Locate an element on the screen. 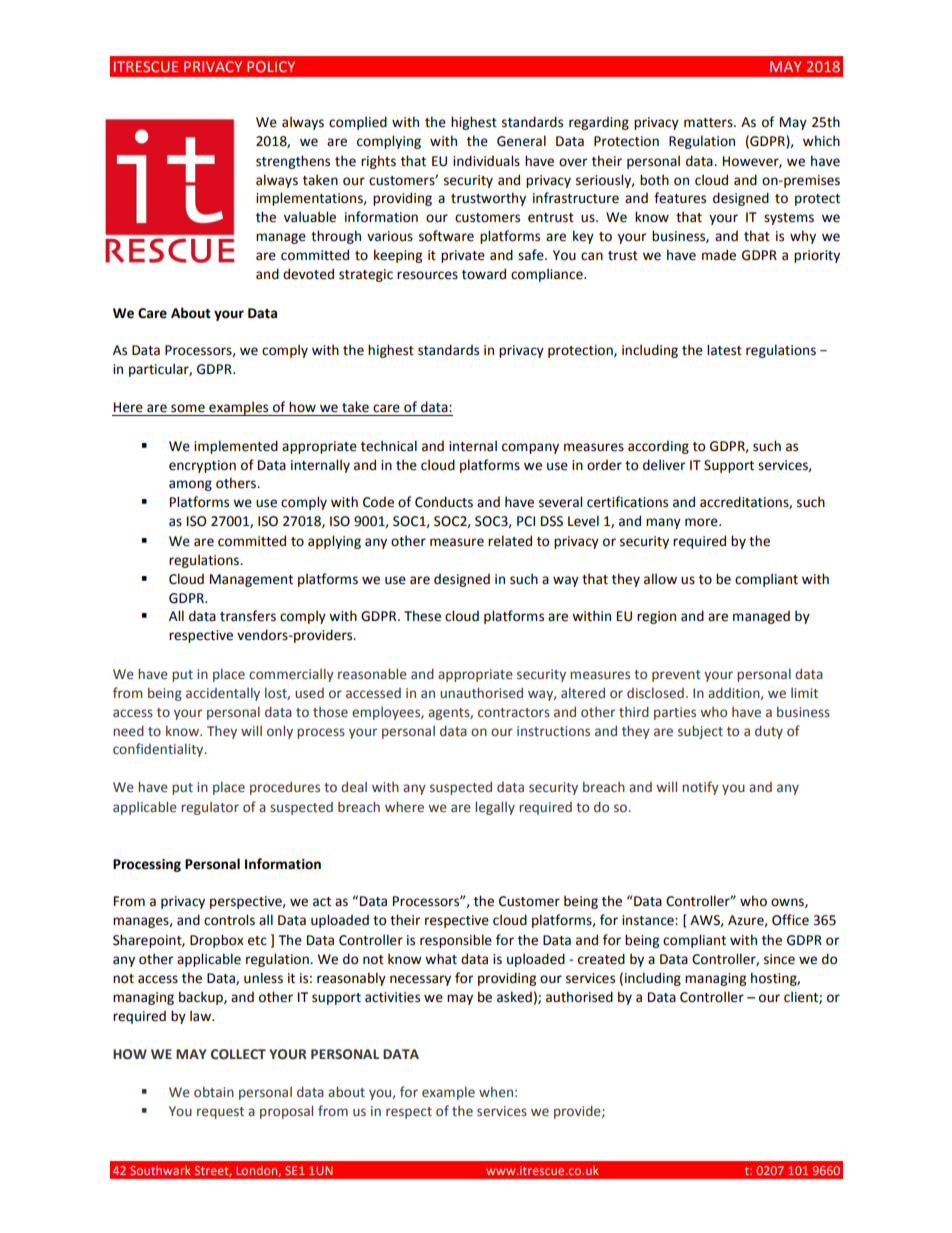  responsible is located at coordinates (456, 941).
